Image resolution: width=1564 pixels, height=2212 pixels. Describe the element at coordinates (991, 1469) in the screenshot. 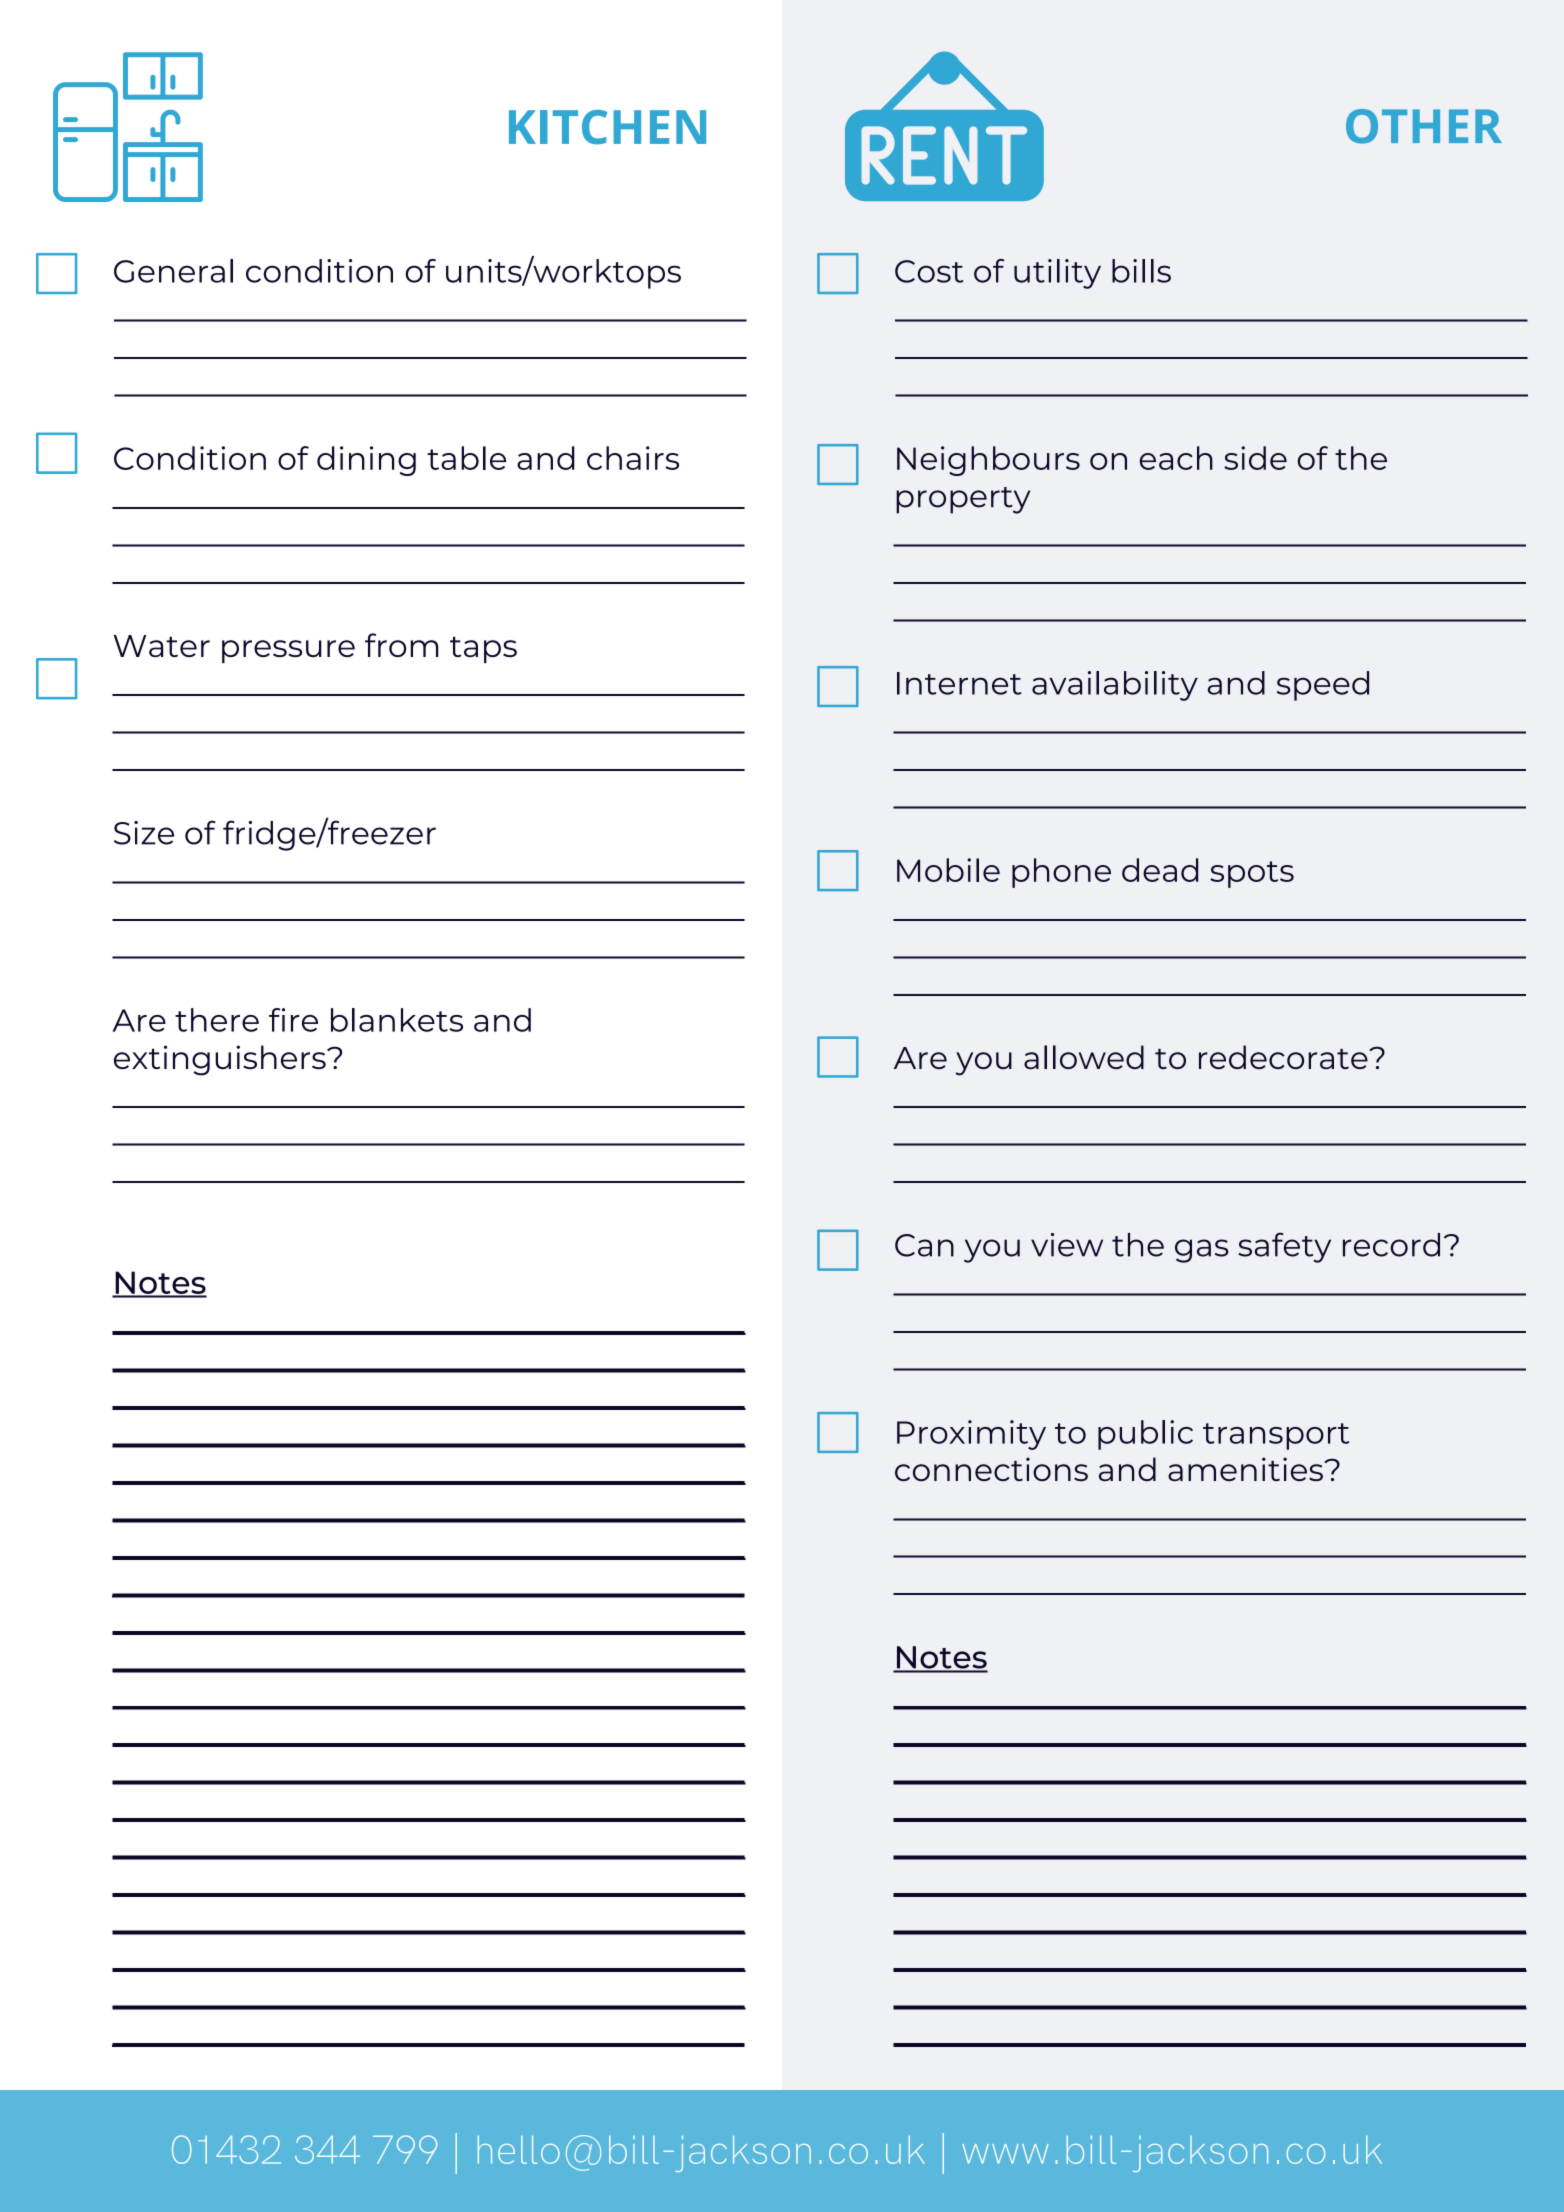

I see `connections` at that location.
